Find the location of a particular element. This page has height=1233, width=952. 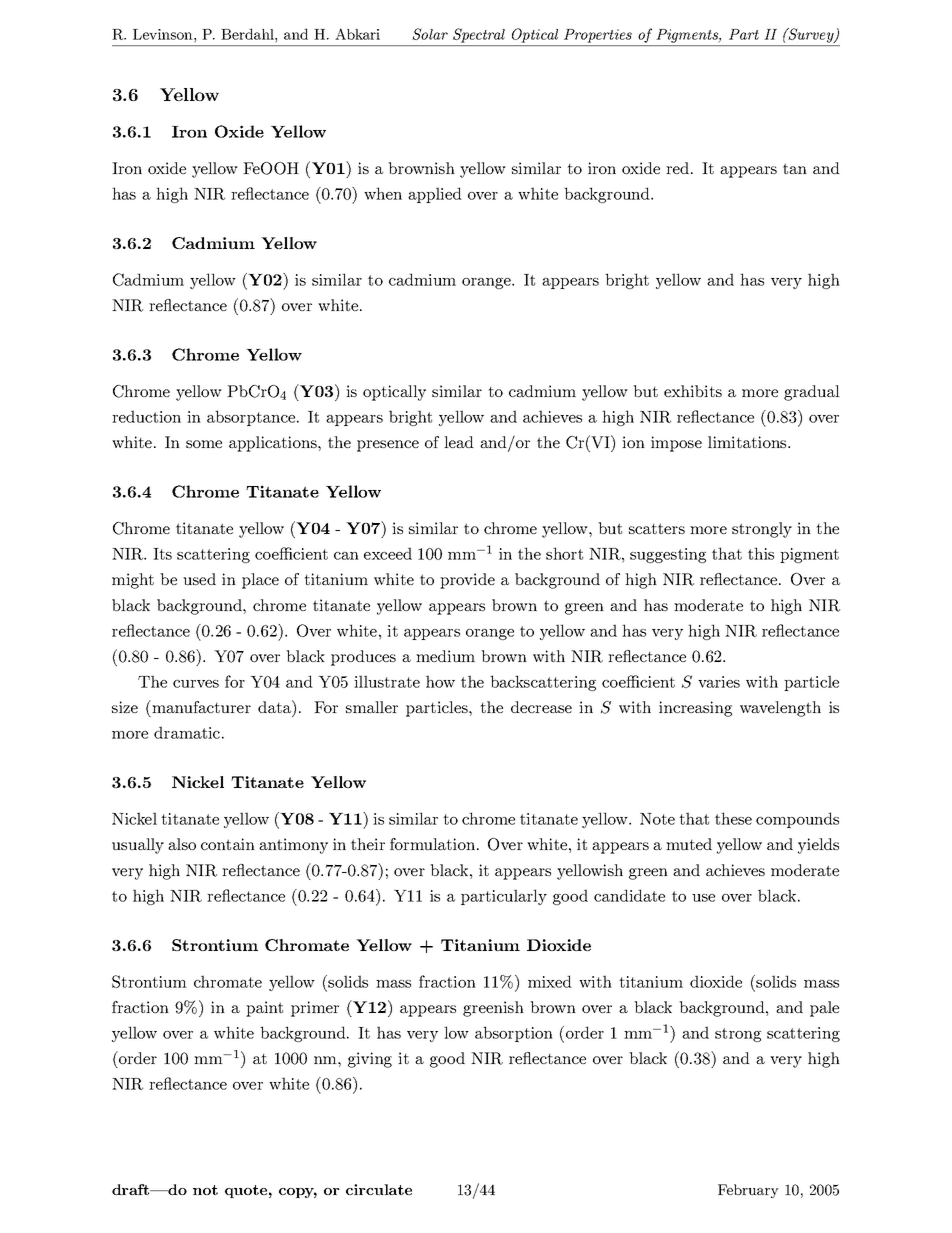

used is located at coordinates (199, 579).
